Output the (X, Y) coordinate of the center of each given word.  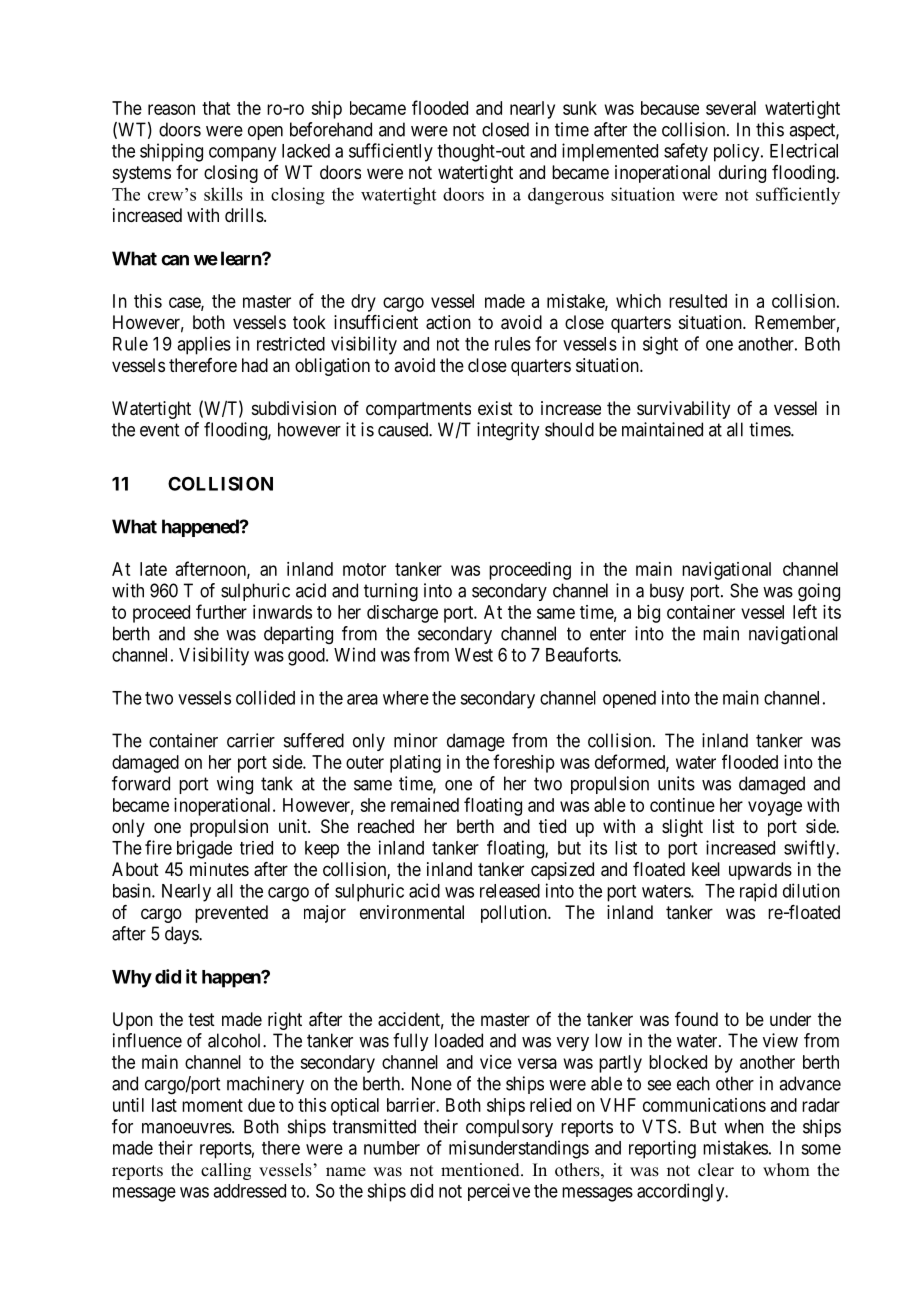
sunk (580, 108)
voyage (775, 808)
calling (226, 1171)
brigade (204, 849)
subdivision (294, 408)
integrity (508, 431)
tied (552, 826)
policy (738, 153)
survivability (683, 410)
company (242, 154)
